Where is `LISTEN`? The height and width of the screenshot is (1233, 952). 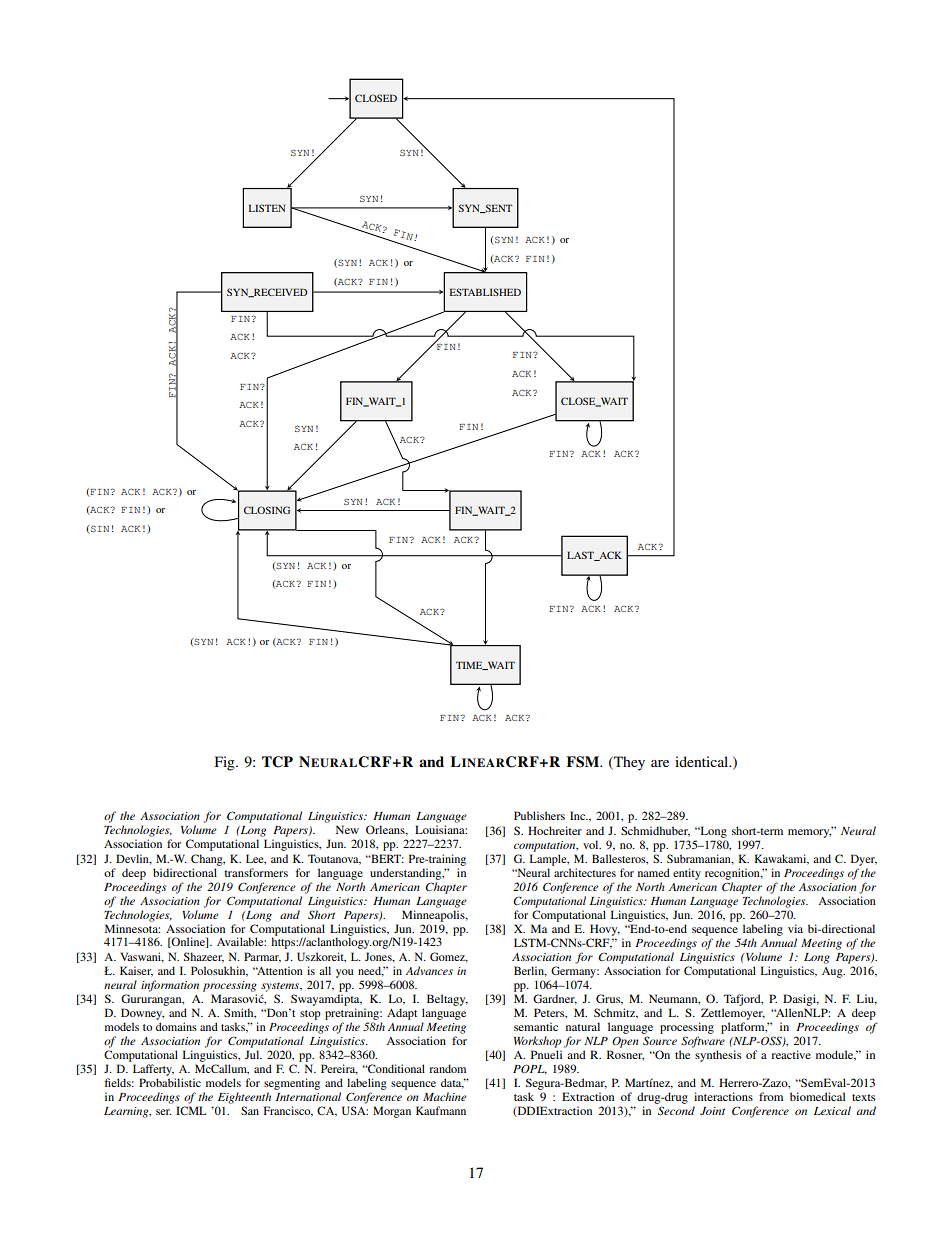 LISTEN is located at coordinates (267, 208).
